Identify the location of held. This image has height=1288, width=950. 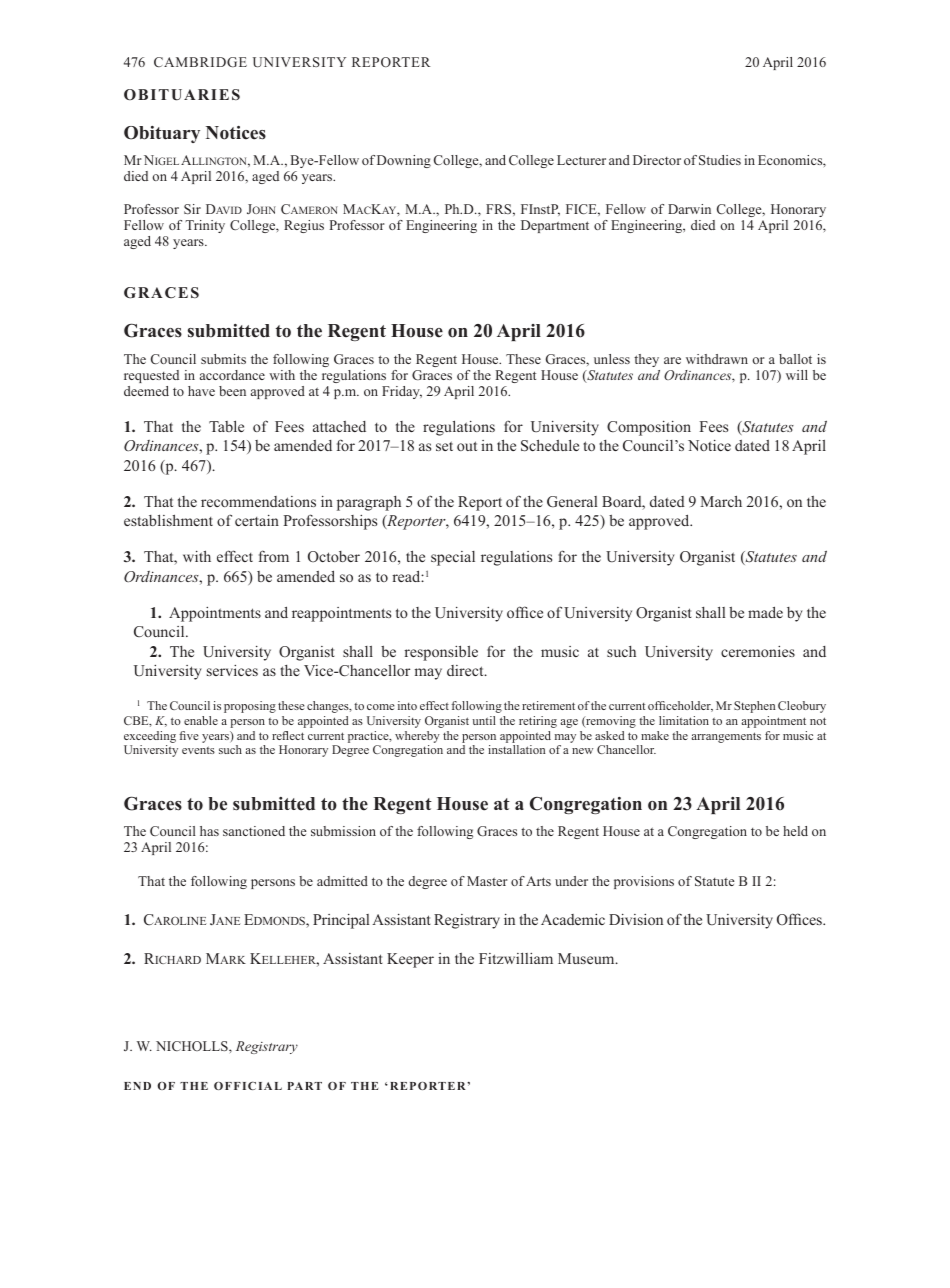
(795, 831).
